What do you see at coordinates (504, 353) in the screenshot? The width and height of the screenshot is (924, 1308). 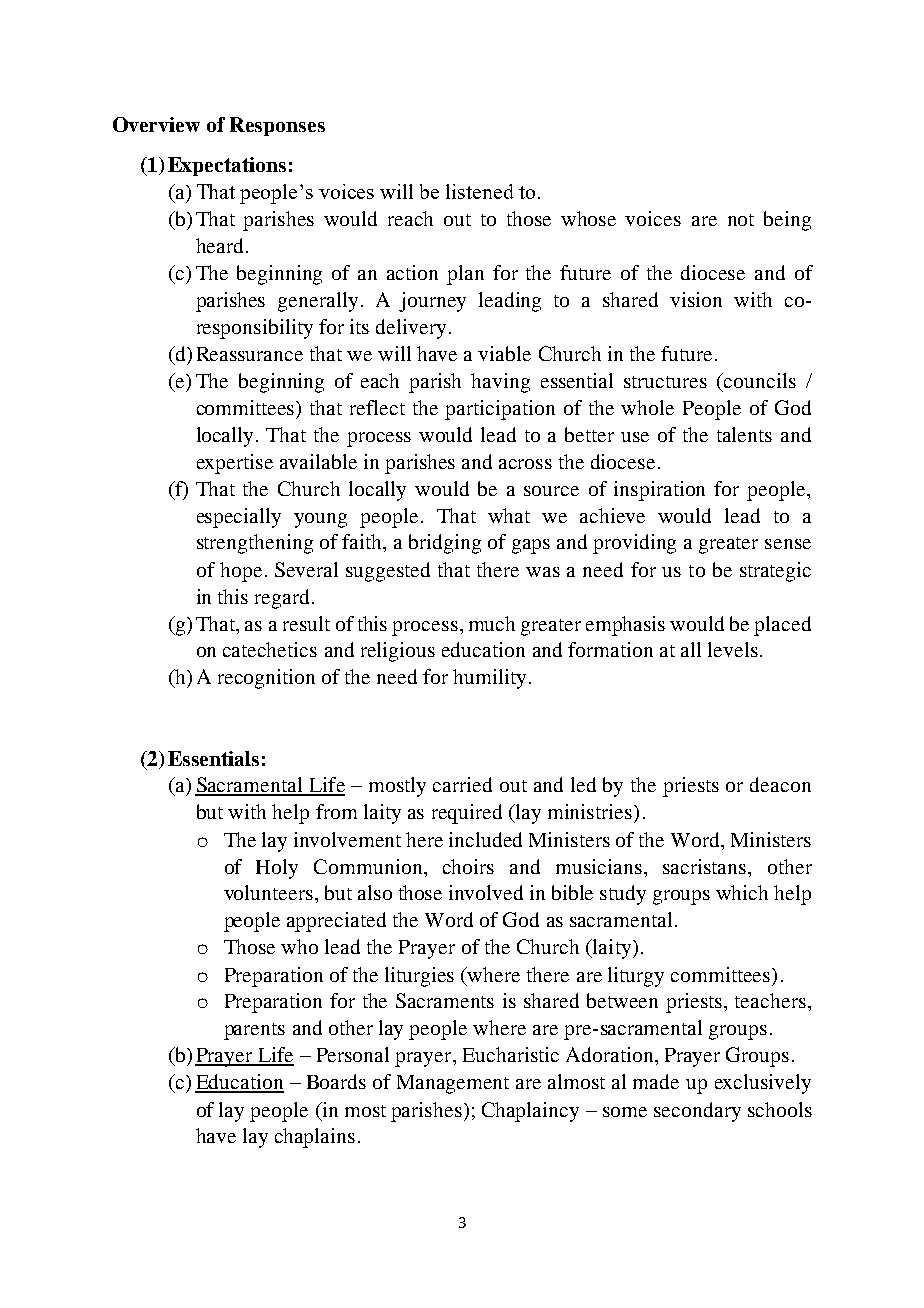 I see `viable` at bounding box center [504, 353].
